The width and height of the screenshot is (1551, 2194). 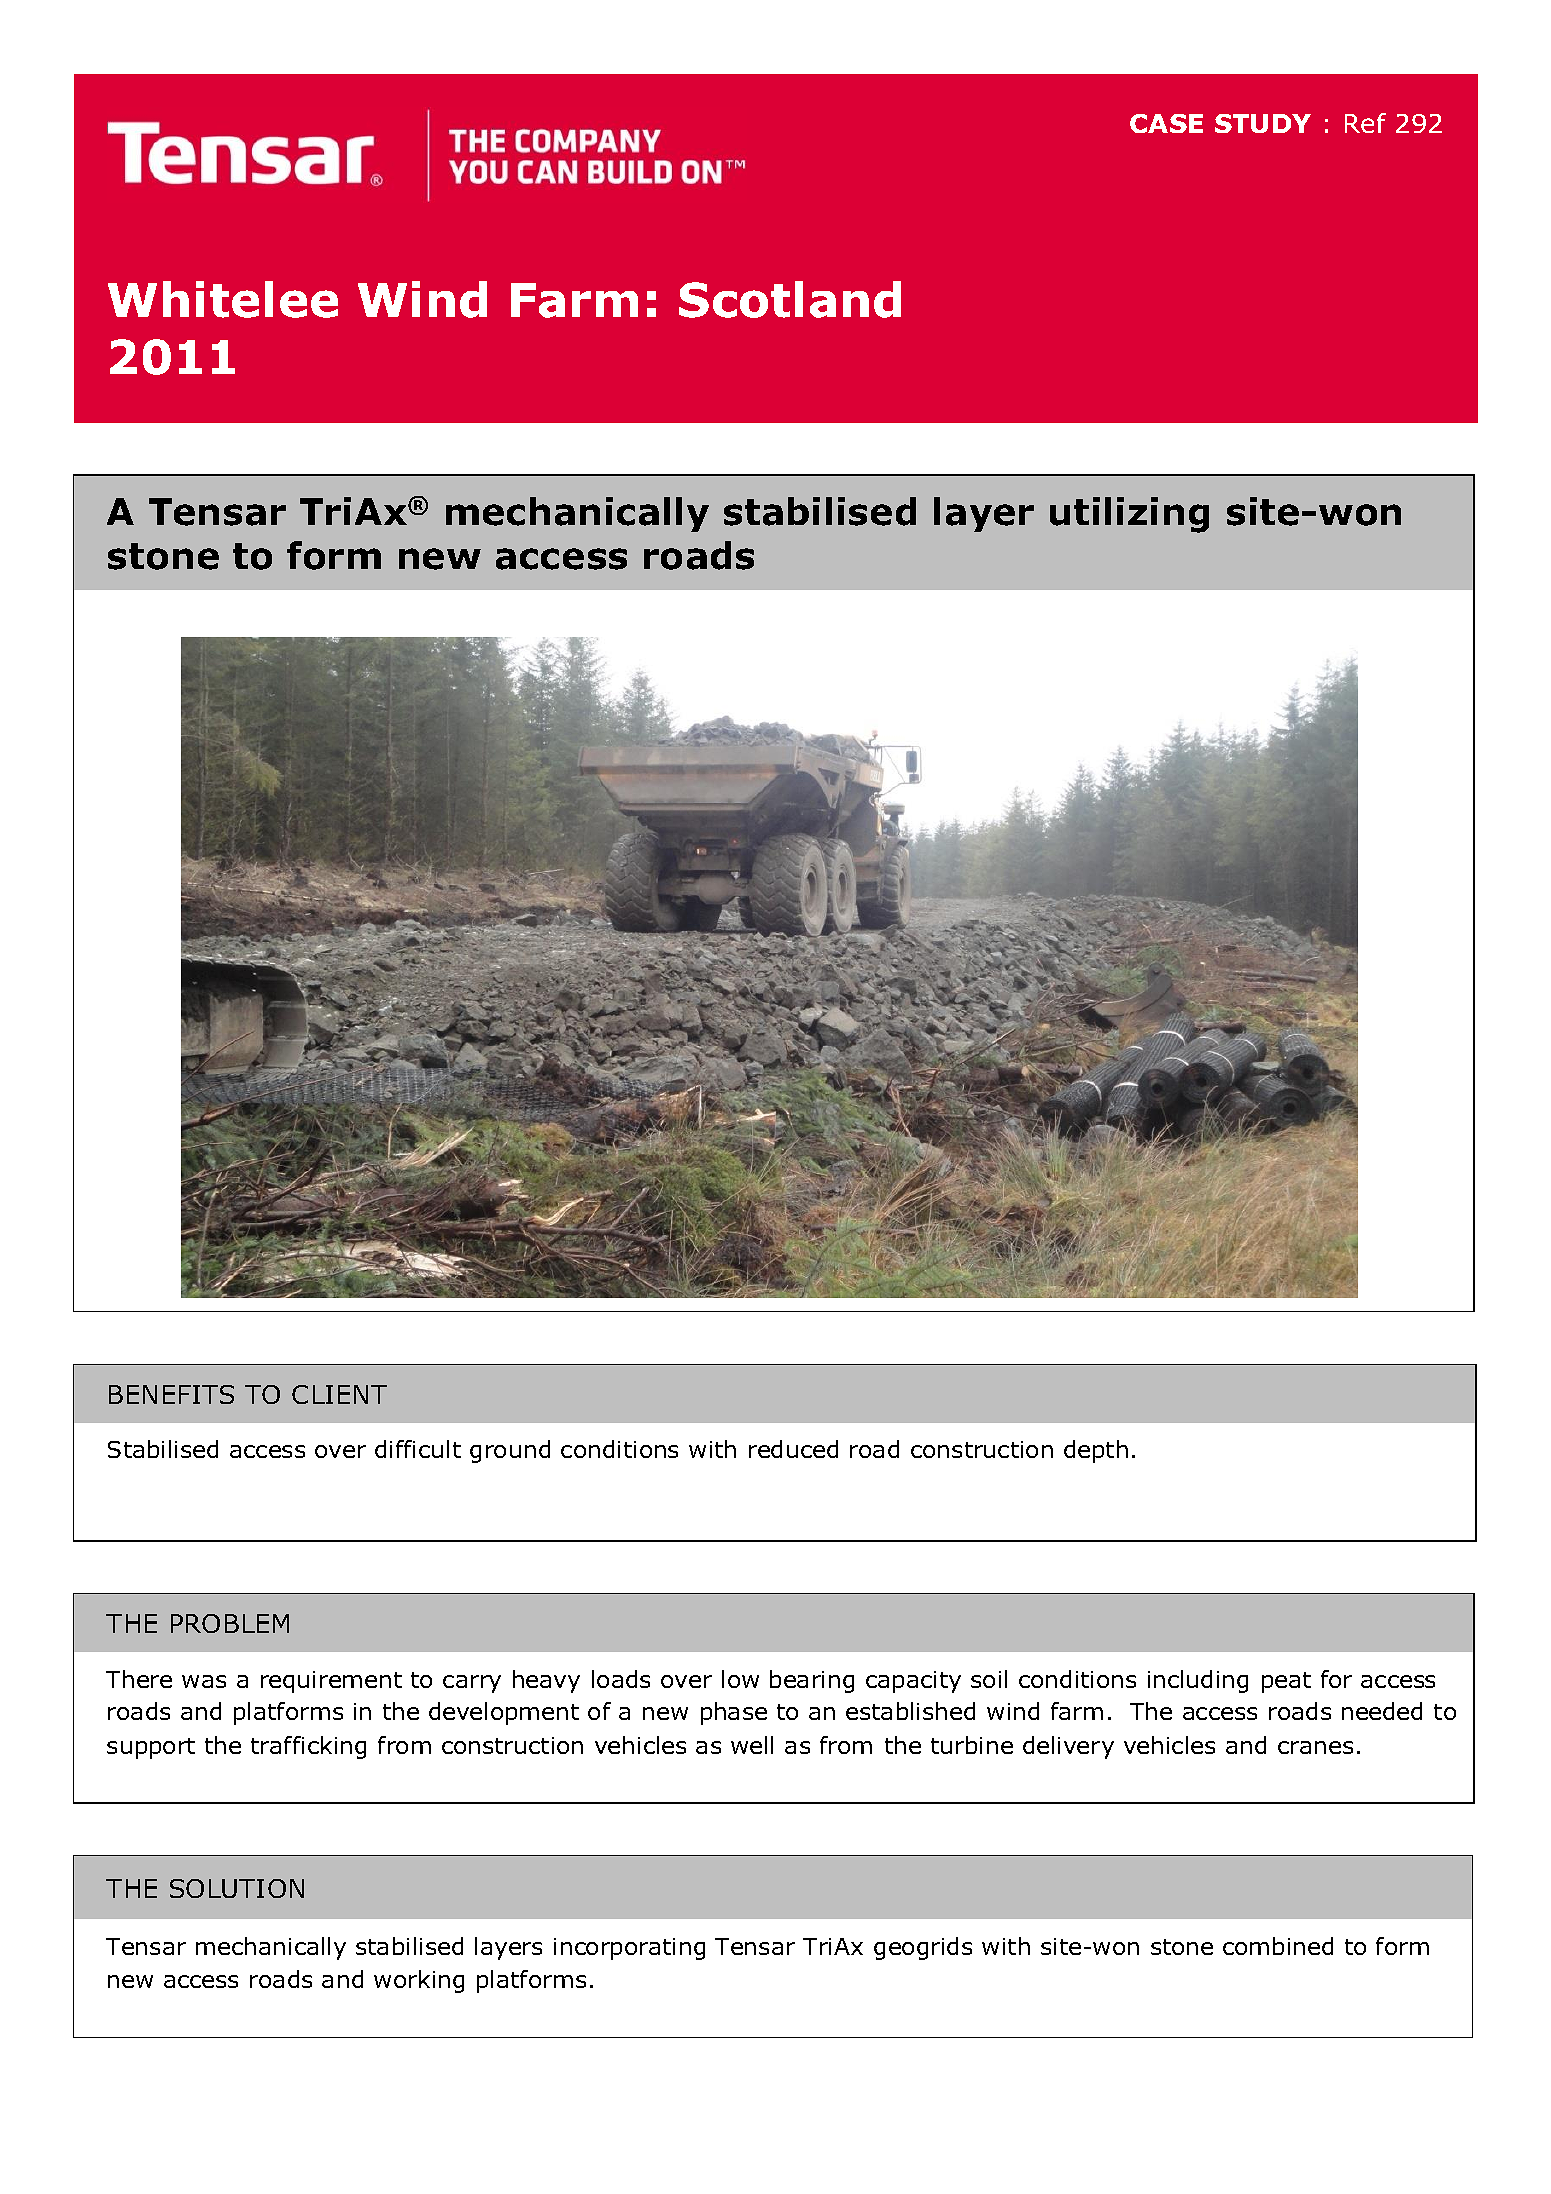 I want to click on reduced, so click(x=793, y=1449).
